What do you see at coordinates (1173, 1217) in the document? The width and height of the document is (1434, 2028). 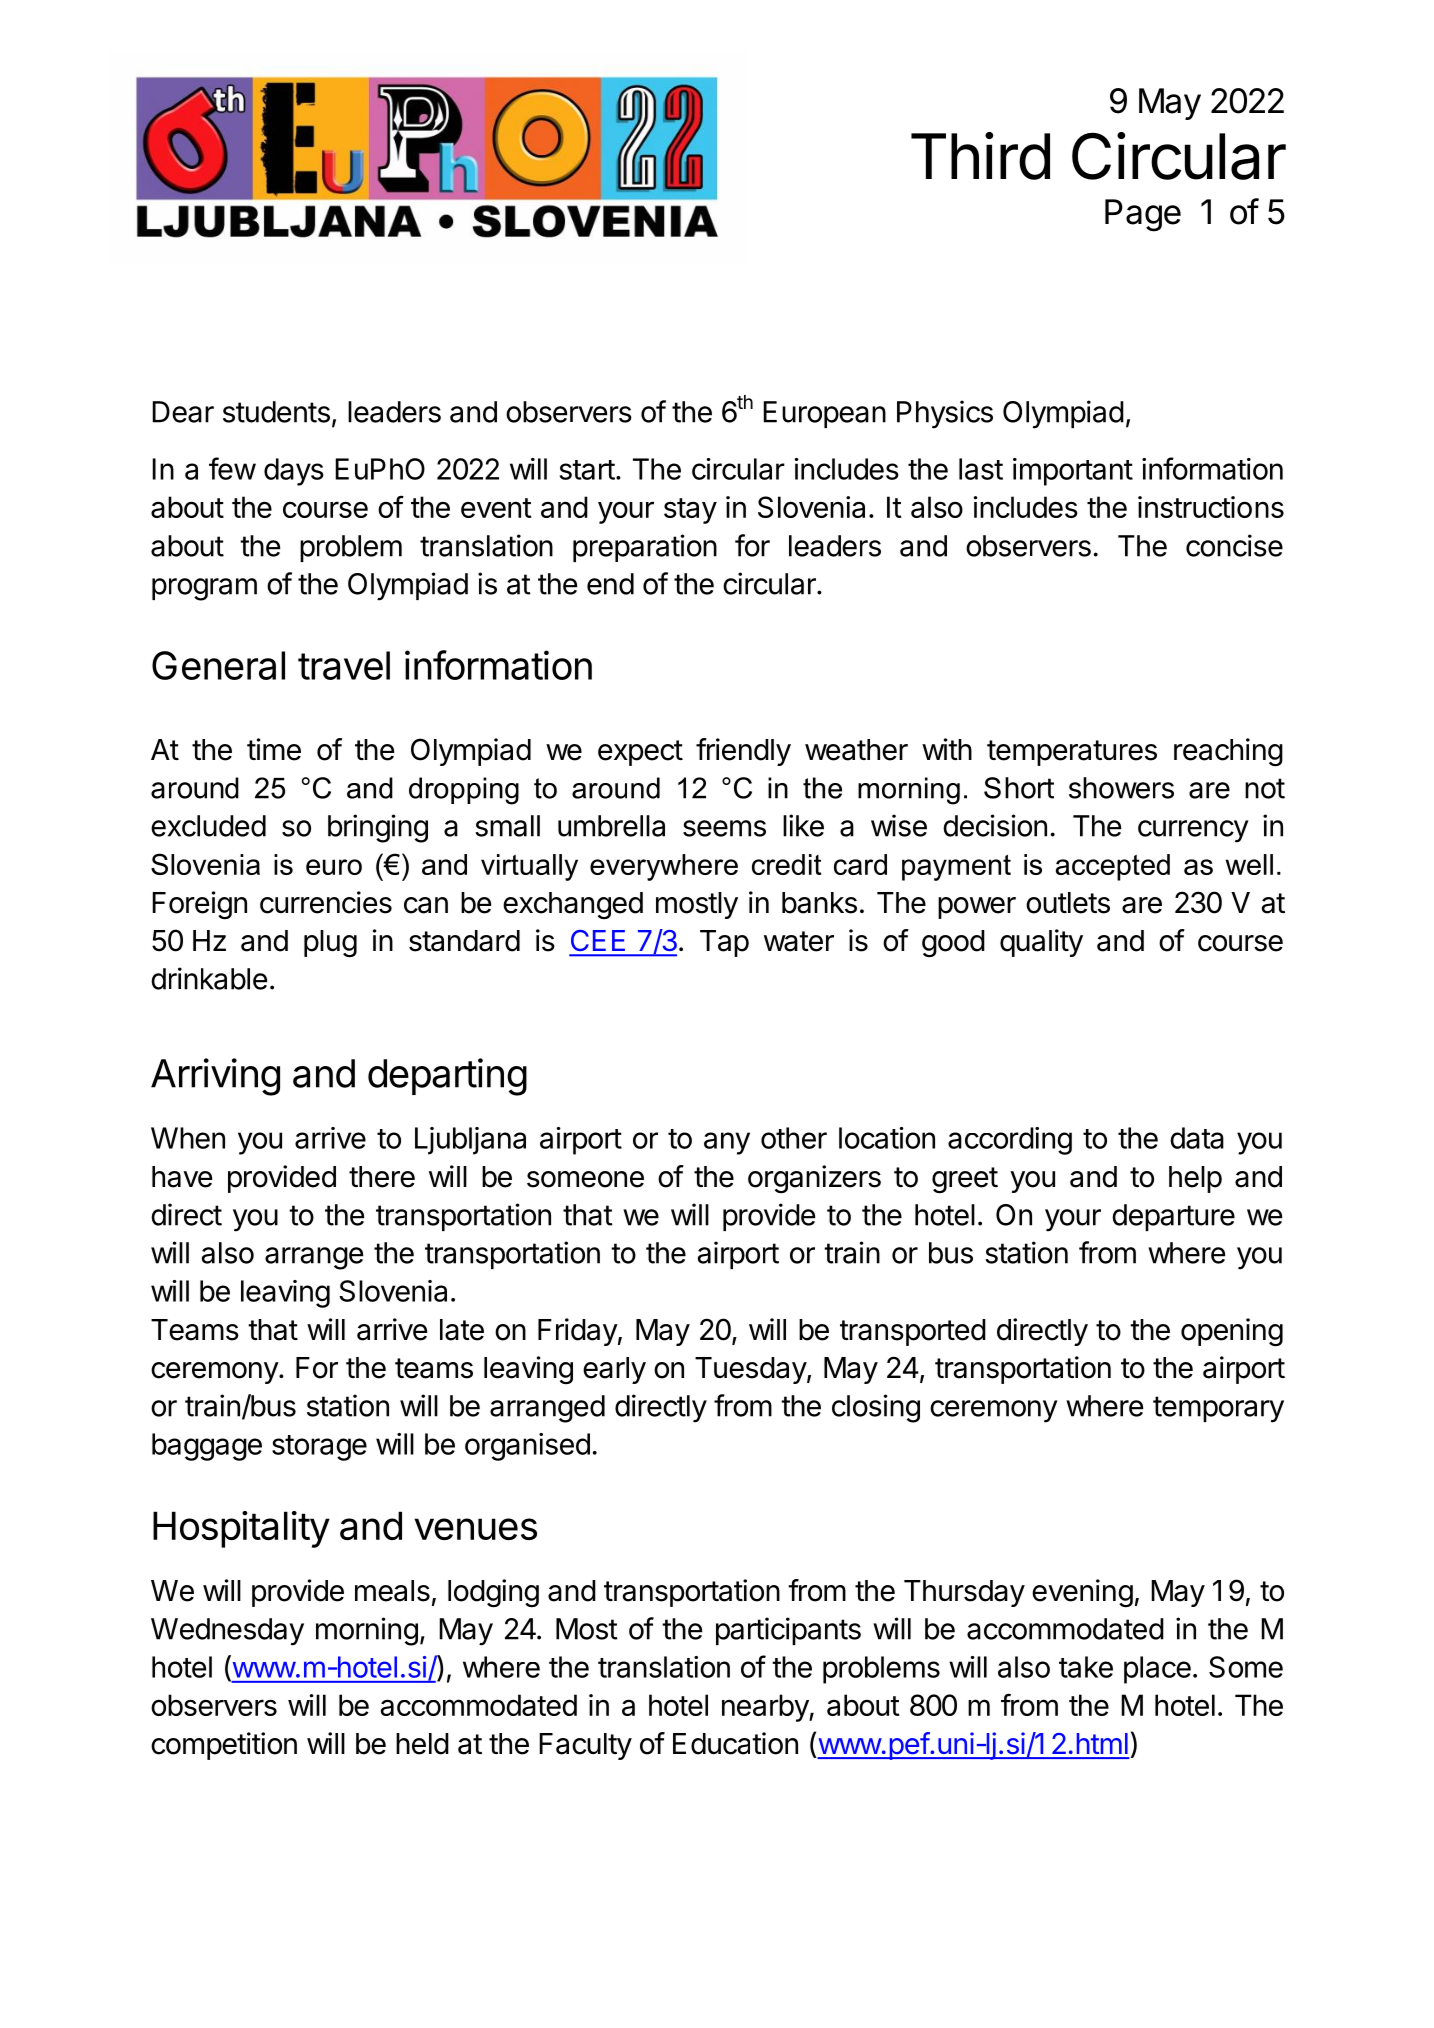 I see `departure` at bounding box center [1173, 1217].
